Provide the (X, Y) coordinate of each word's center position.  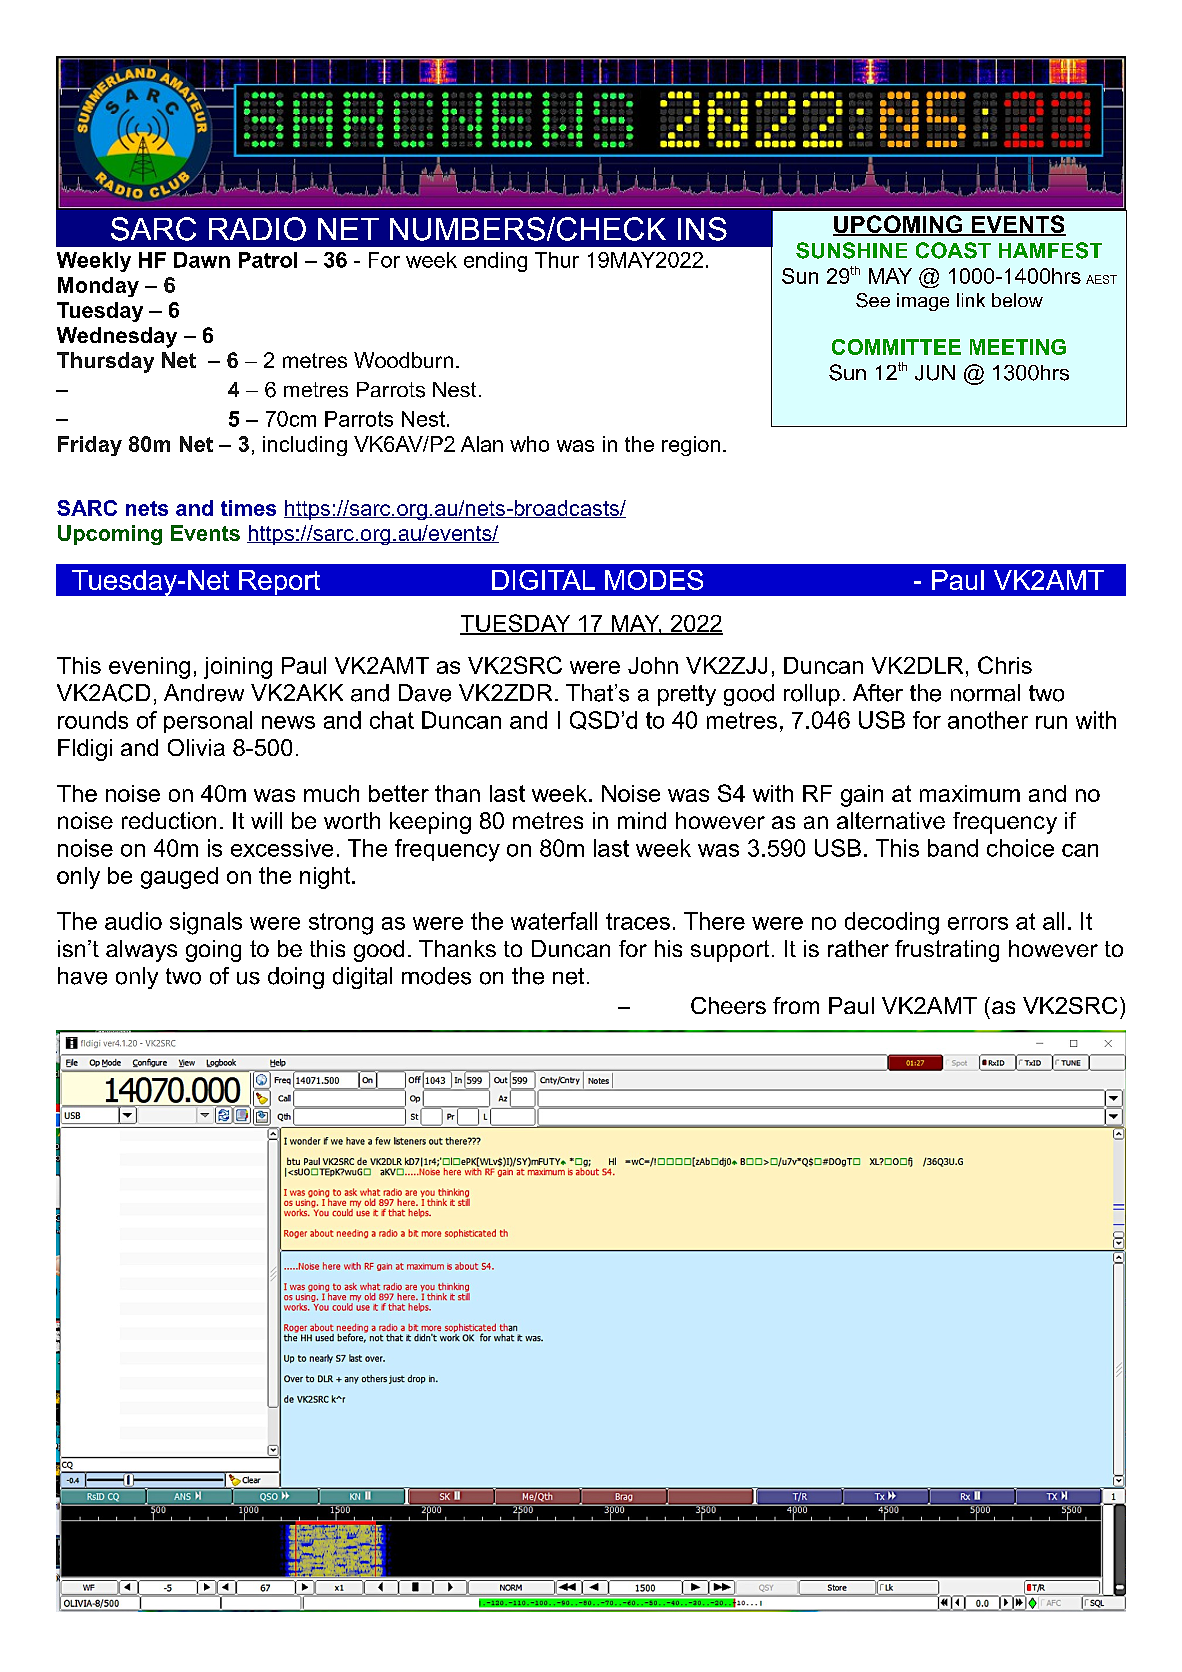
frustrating (947, 951)
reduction (169, 820)
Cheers (728, 1005)
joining (238, 668)
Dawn (202, 260)
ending (495, 262)
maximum (970, 793)
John (653, 665)
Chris (1005, 665)
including (305, 446)
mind (642, 820)
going (213, 951)
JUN (935, 373)
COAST (953, 250)
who (529, 444)
